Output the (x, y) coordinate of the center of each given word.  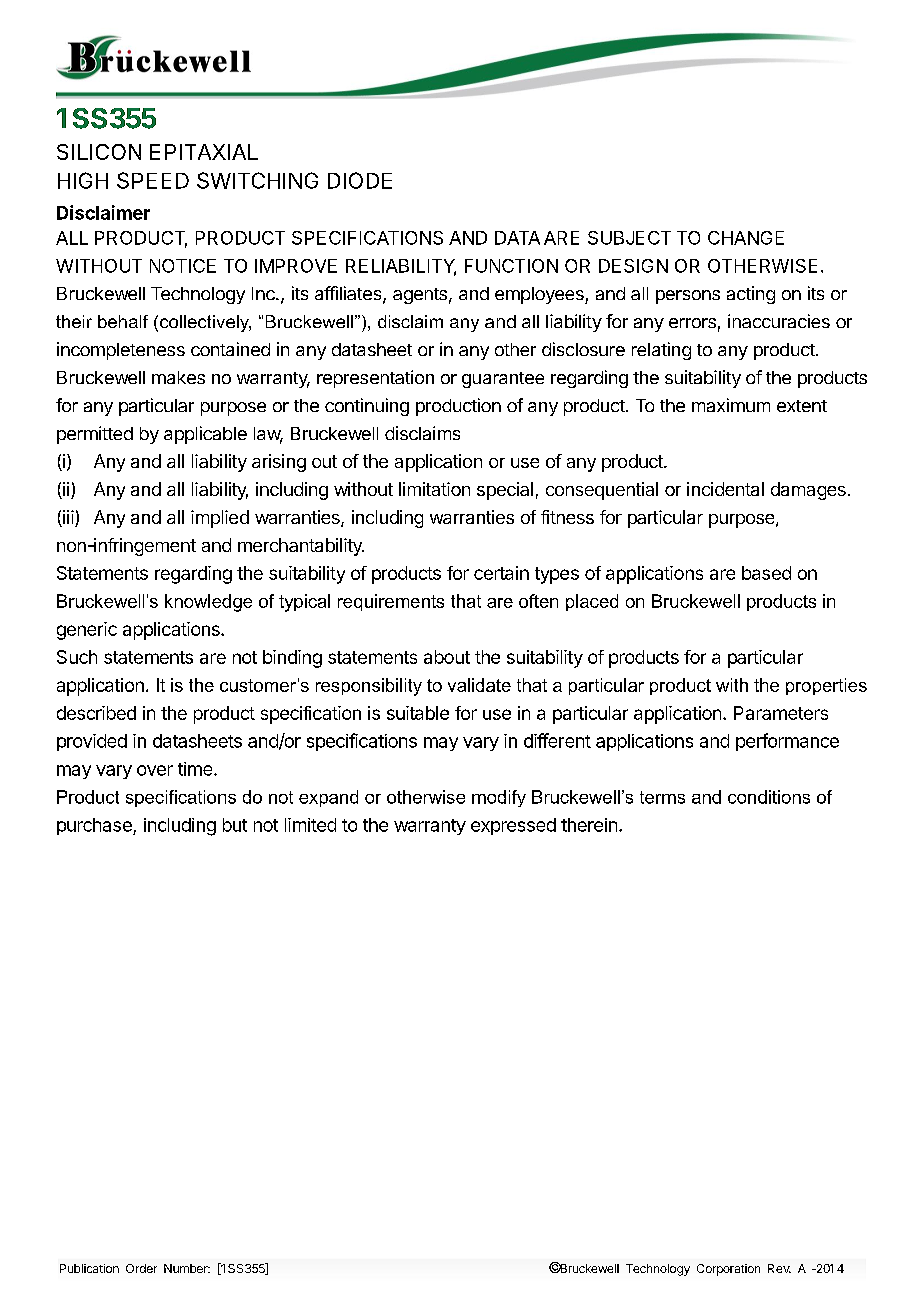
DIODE (360, 180)
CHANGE (746, 238)
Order (141, 1268)
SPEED (153, 180)
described (96, 713)
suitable (418, 713)
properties (826, 686)
